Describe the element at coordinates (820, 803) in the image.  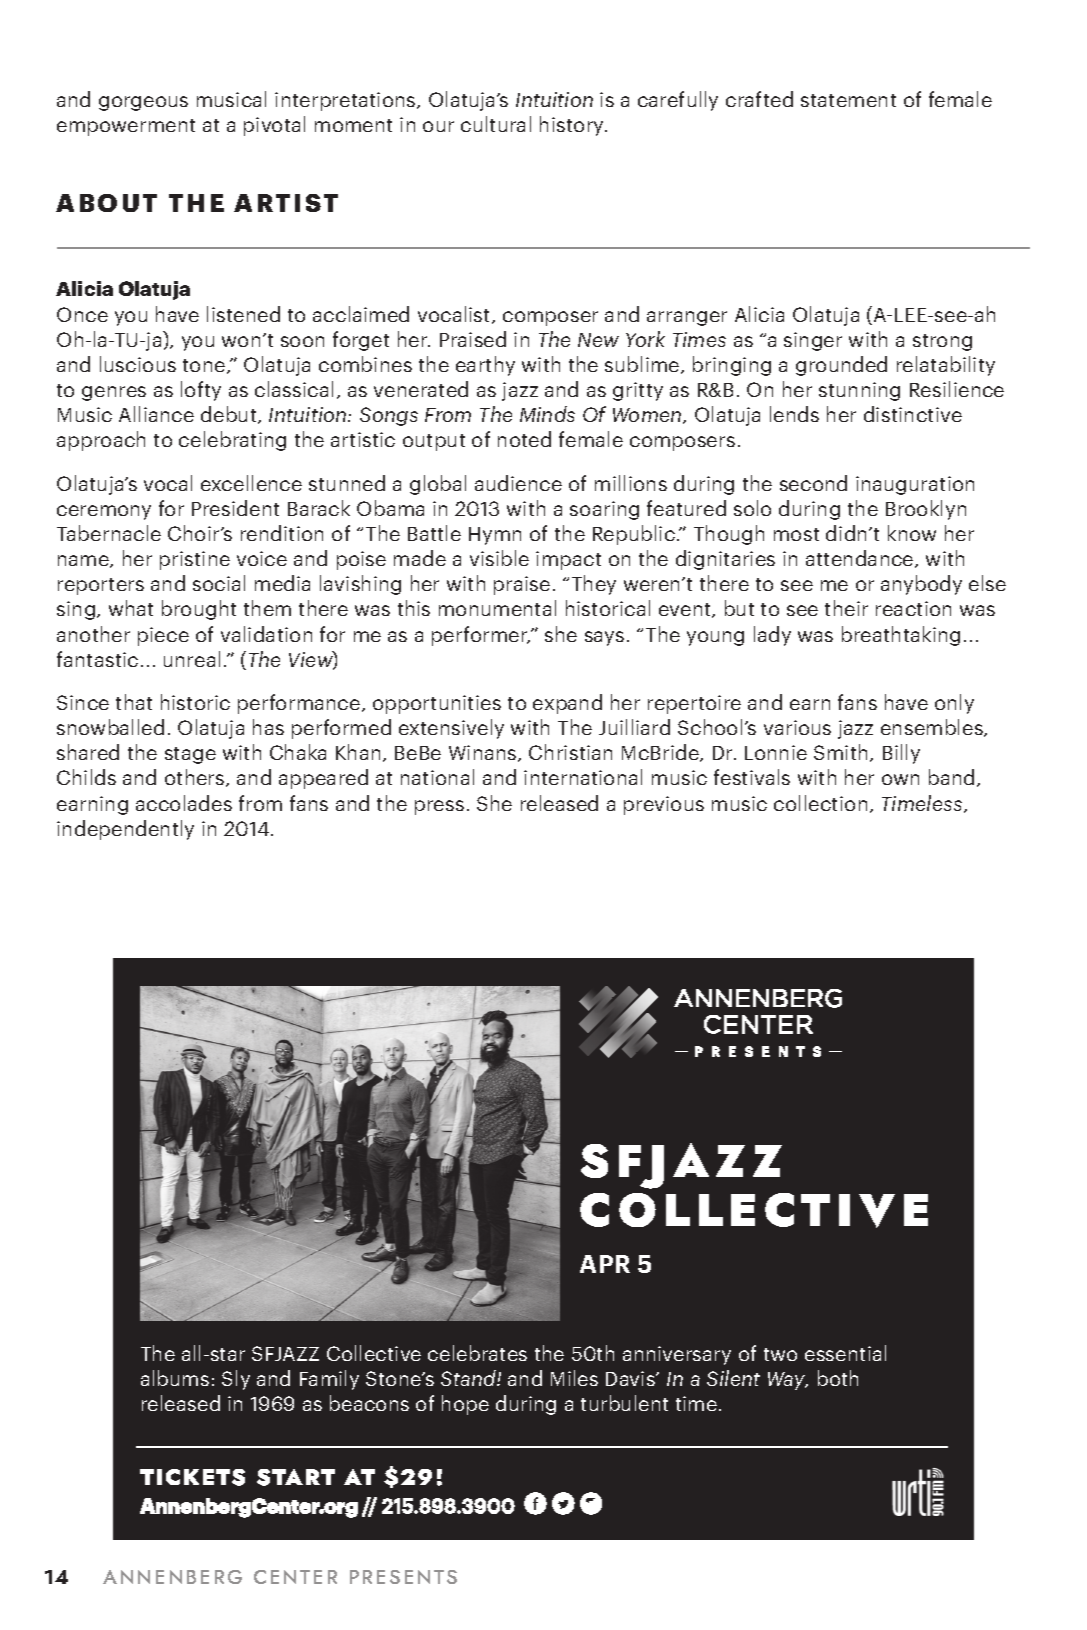
I see `collection` at that location.
